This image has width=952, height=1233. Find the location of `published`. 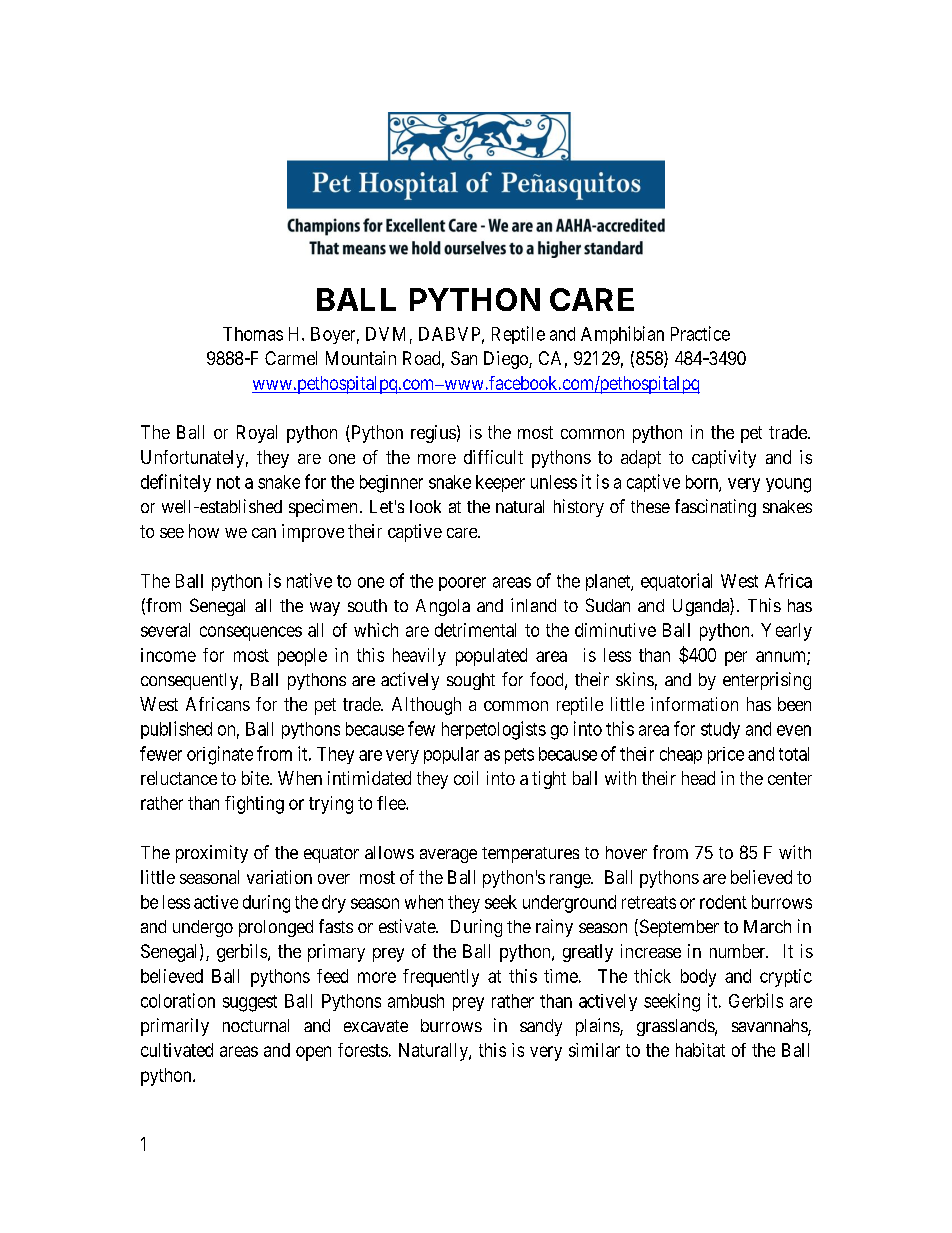

published is located at coordinates (176, 730).
